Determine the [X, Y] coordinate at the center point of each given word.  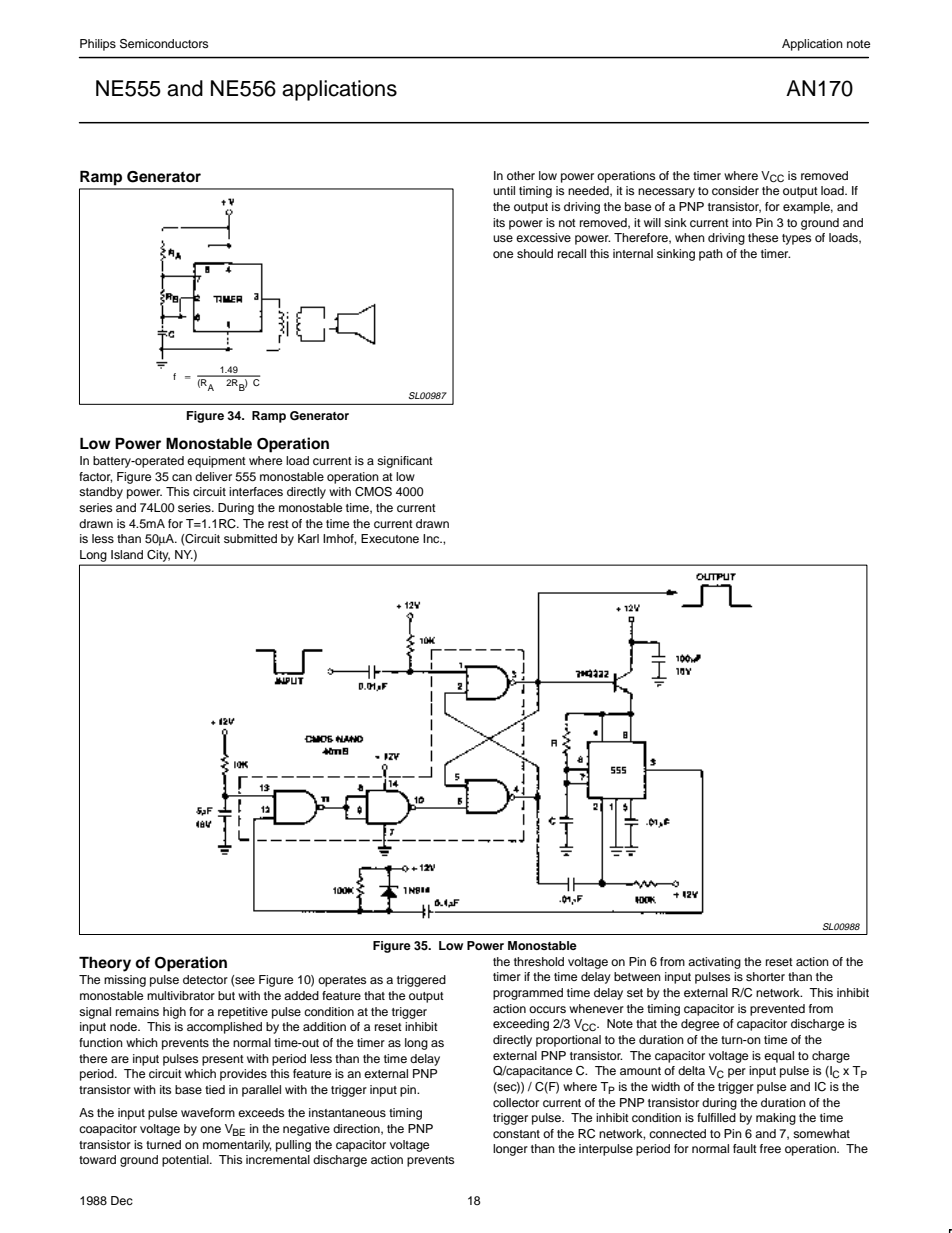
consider [735, 190]
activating [714, 963]
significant [405, 462]
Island [127, 554]
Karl [308, 538]
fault [745, 1148]
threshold [539, 961]
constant [516, 1134]
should [535, 253]
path [711, 255]
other [521, 175]
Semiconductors [164, 44]
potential [186, 1161]
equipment [216, 462]
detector [205, 979]
